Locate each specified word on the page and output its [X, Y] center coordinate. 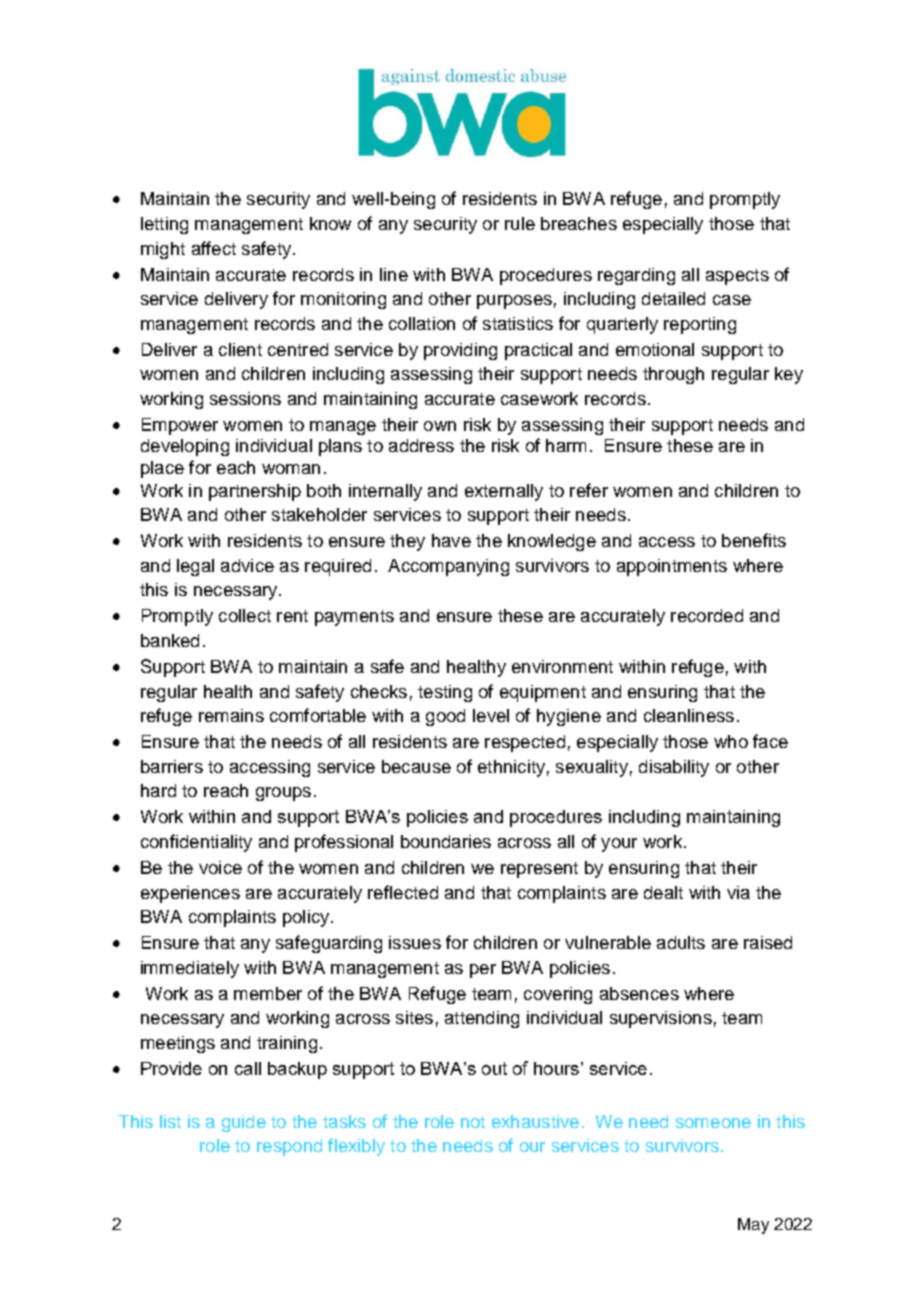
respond [289, 1147]
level [491, 715]
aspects [737, 277]
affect [214, 248]
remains [231, 715]
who [731, 741]
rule [520, 223]
